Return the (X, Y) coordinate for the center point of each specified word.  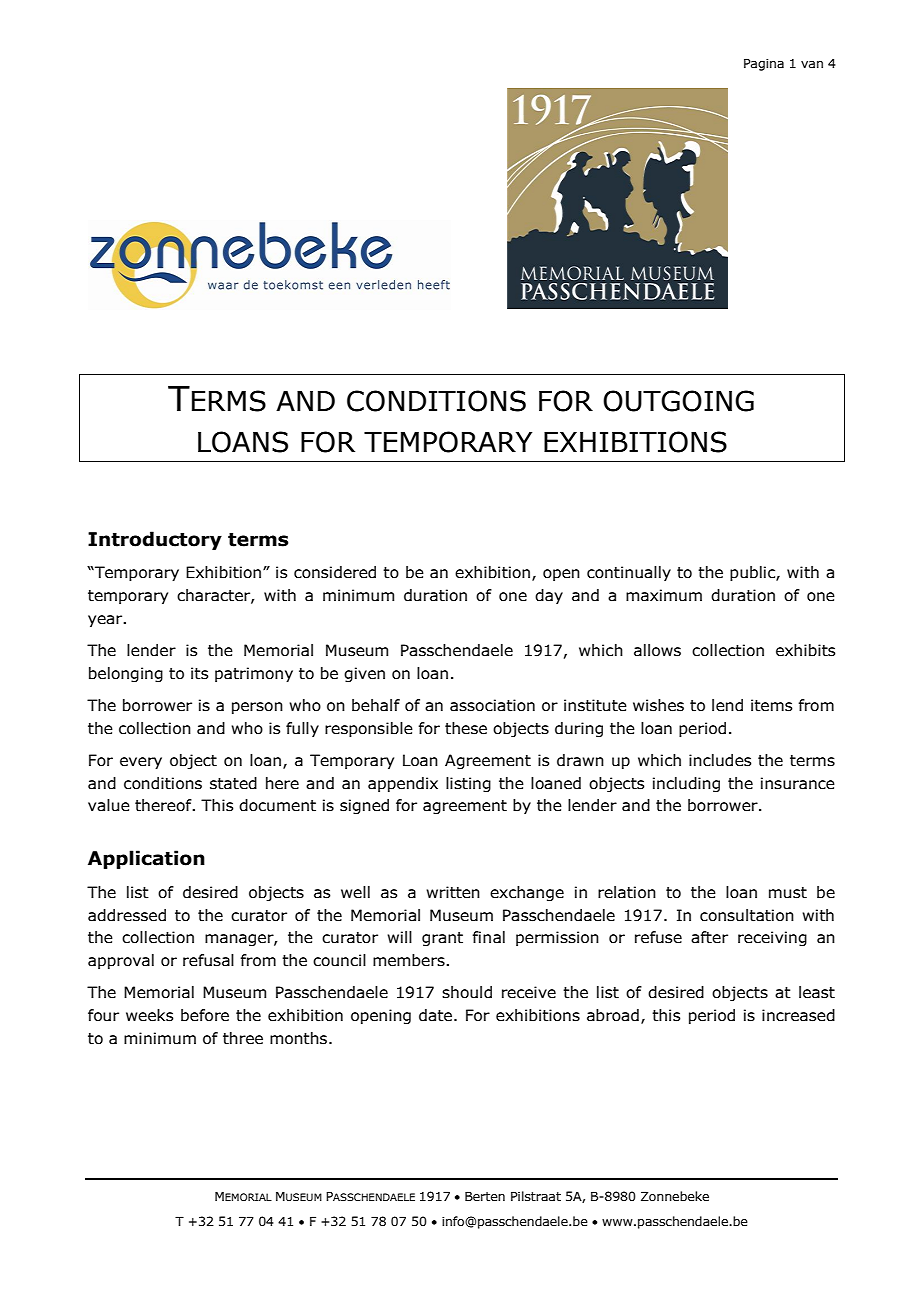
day (549, 596)
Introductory (155, 540)
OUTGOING (678, 401)
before (205, 1015)
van (812, 64)
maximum (664, 595)
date (437, 1015)
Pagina (764, 64)
